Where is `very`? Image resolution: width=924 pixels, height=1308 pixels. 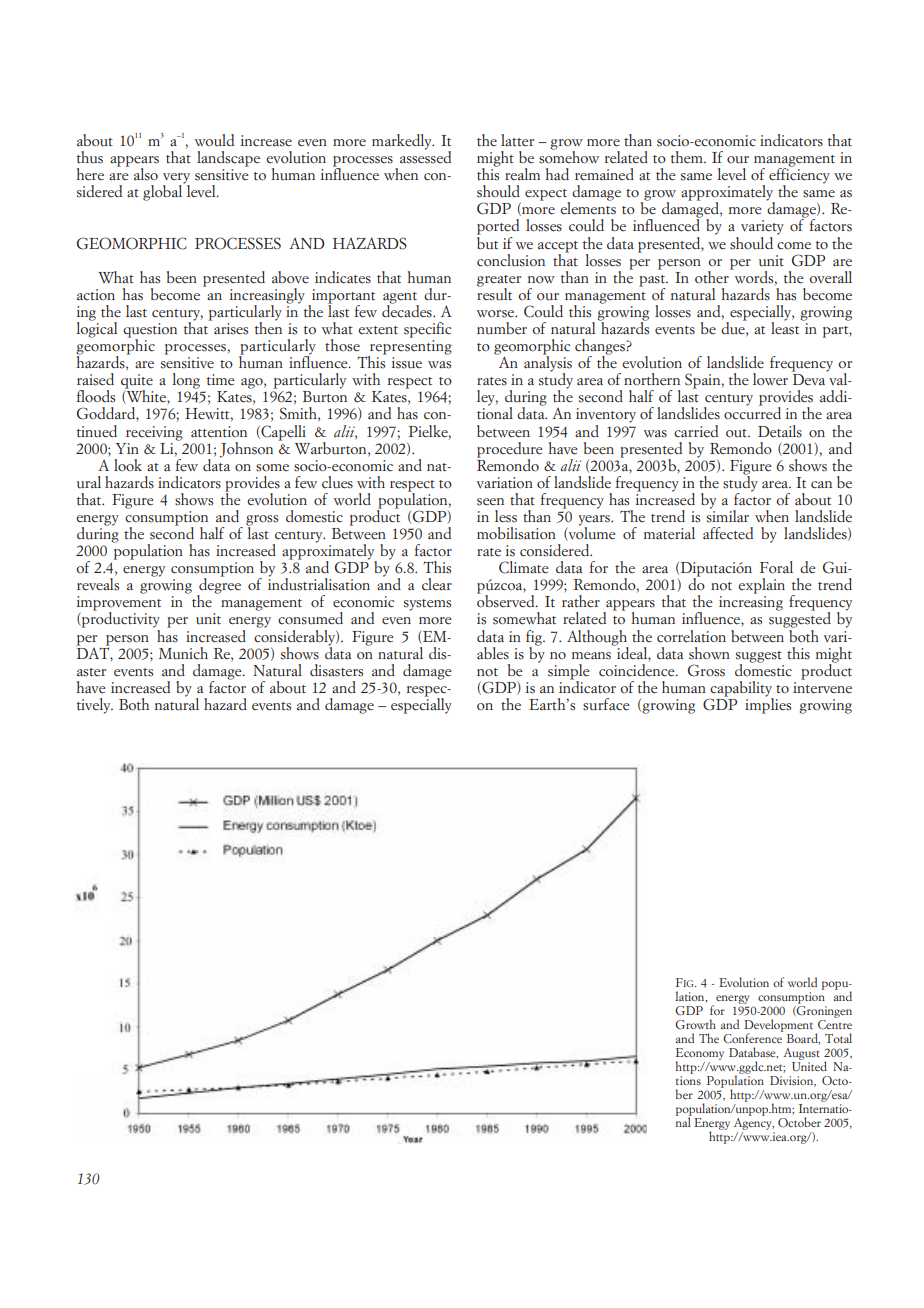
very is located at coordinates (176, 179).
